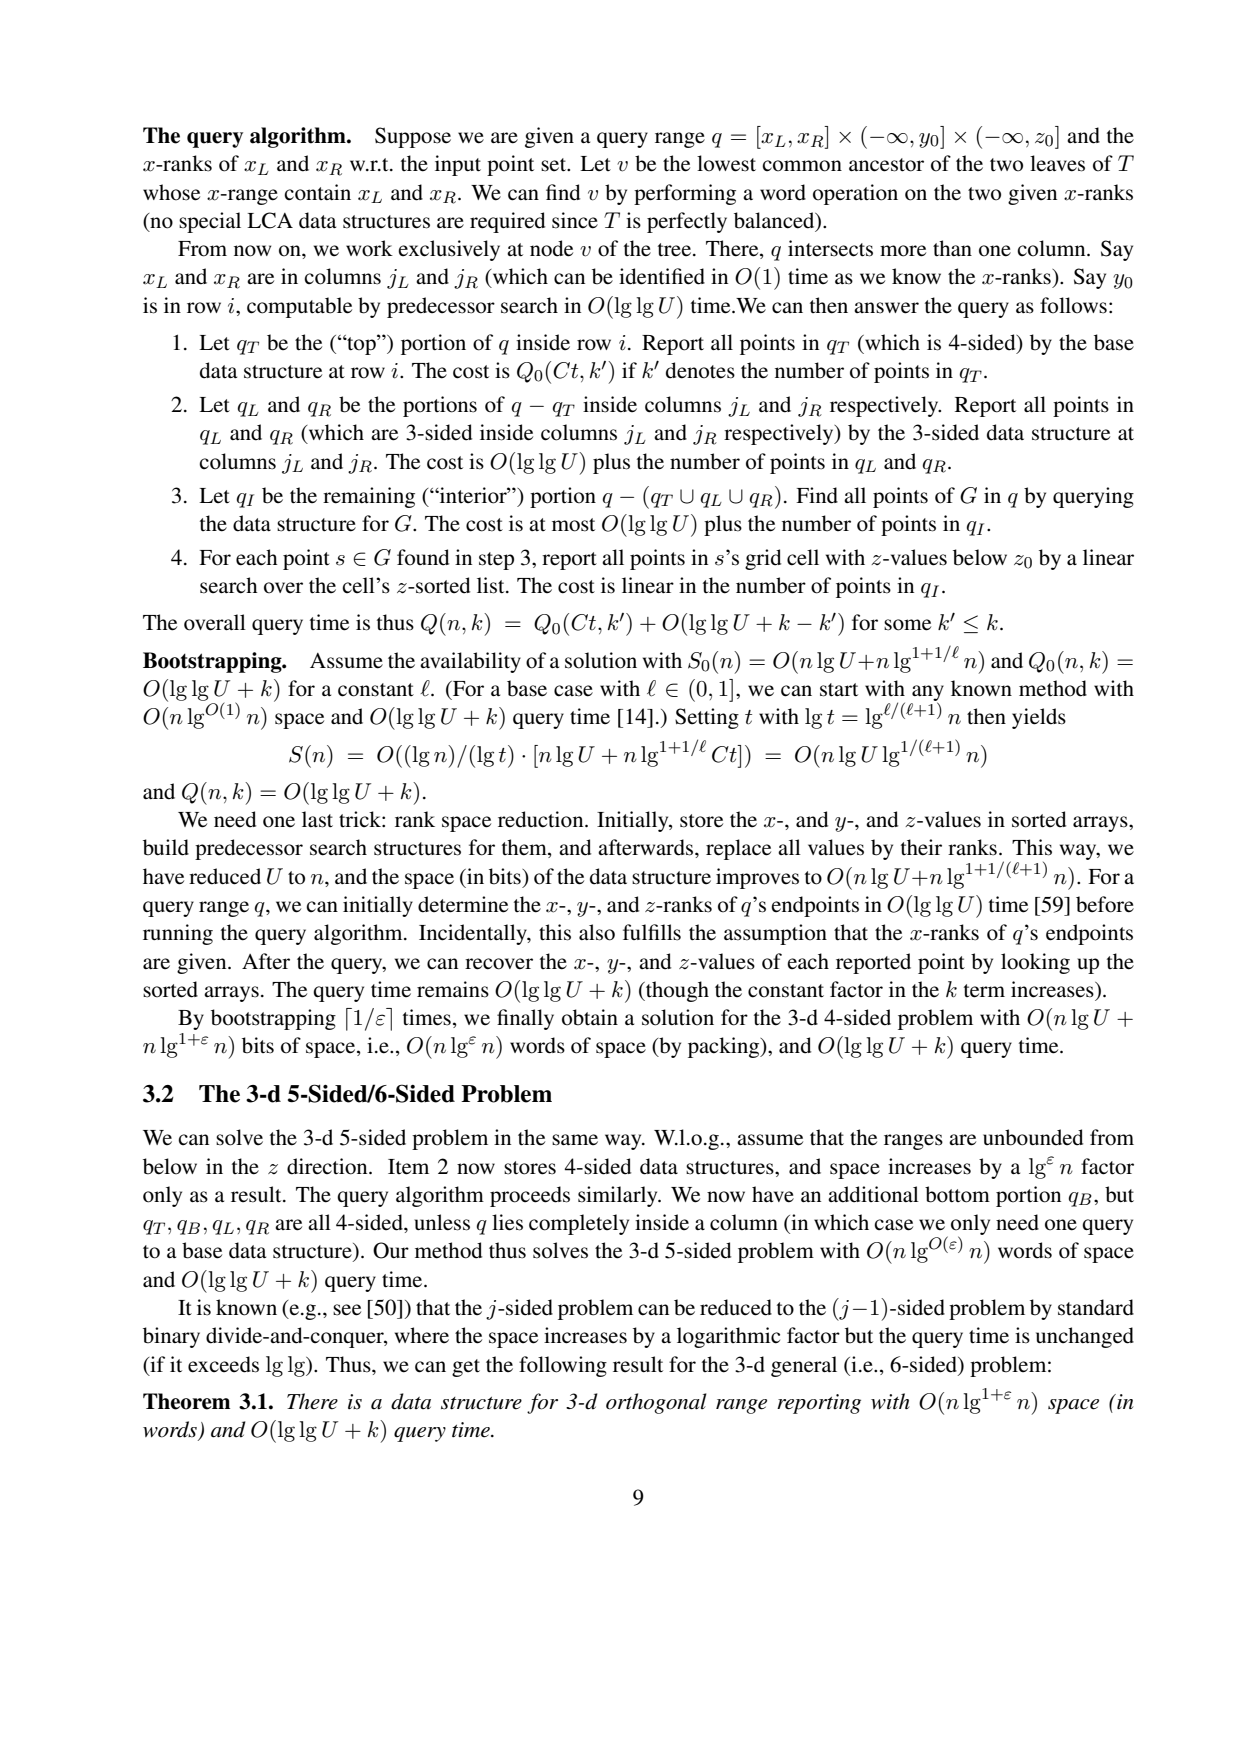  Describe the element at coordinates (685, 194) in the screenshot. I see `performing` at that location.
